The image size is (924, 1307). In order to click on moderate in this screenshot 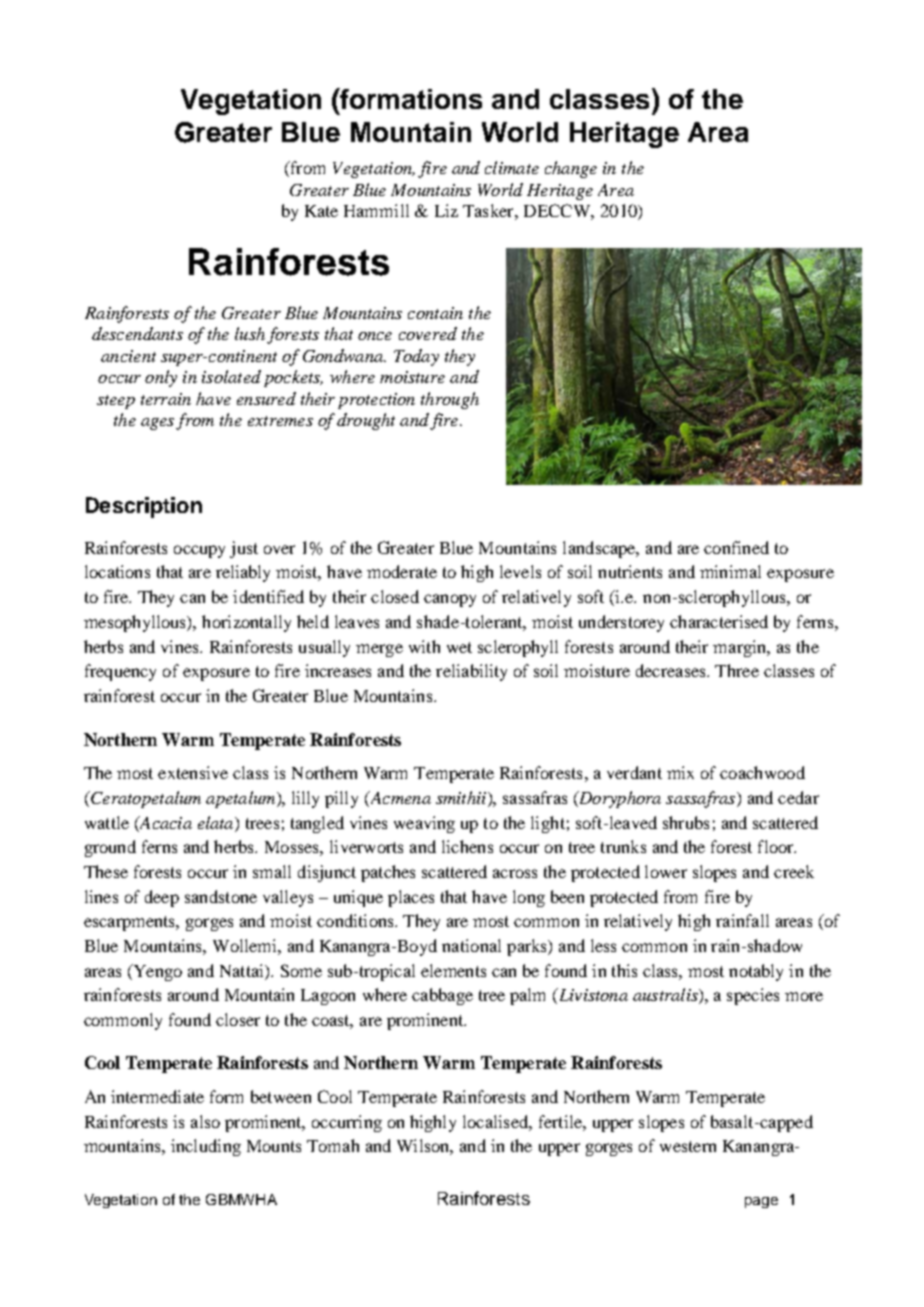, I will do `click(402, 571)`.
